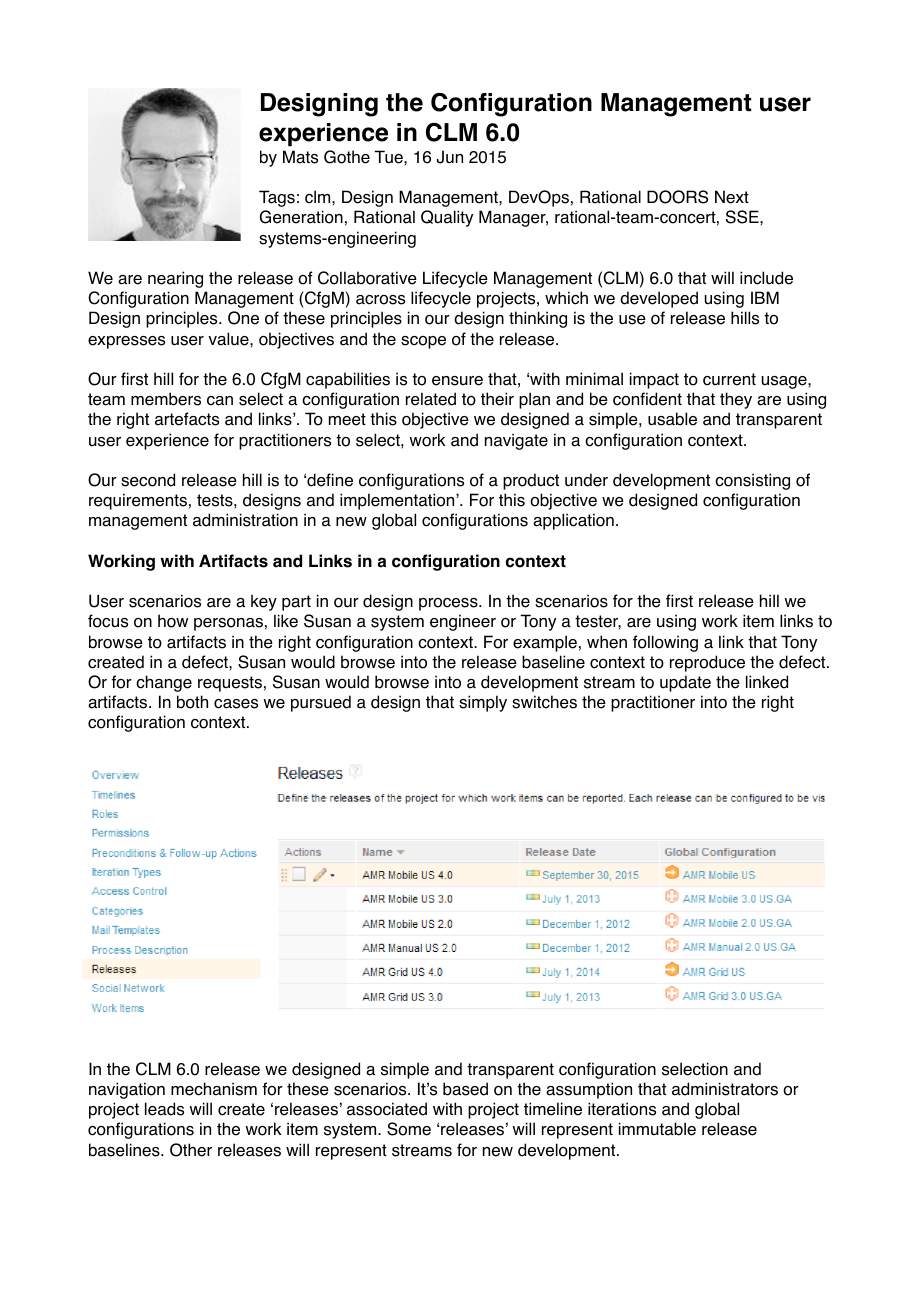  I want to click on DOORS, so click(677, 197).
